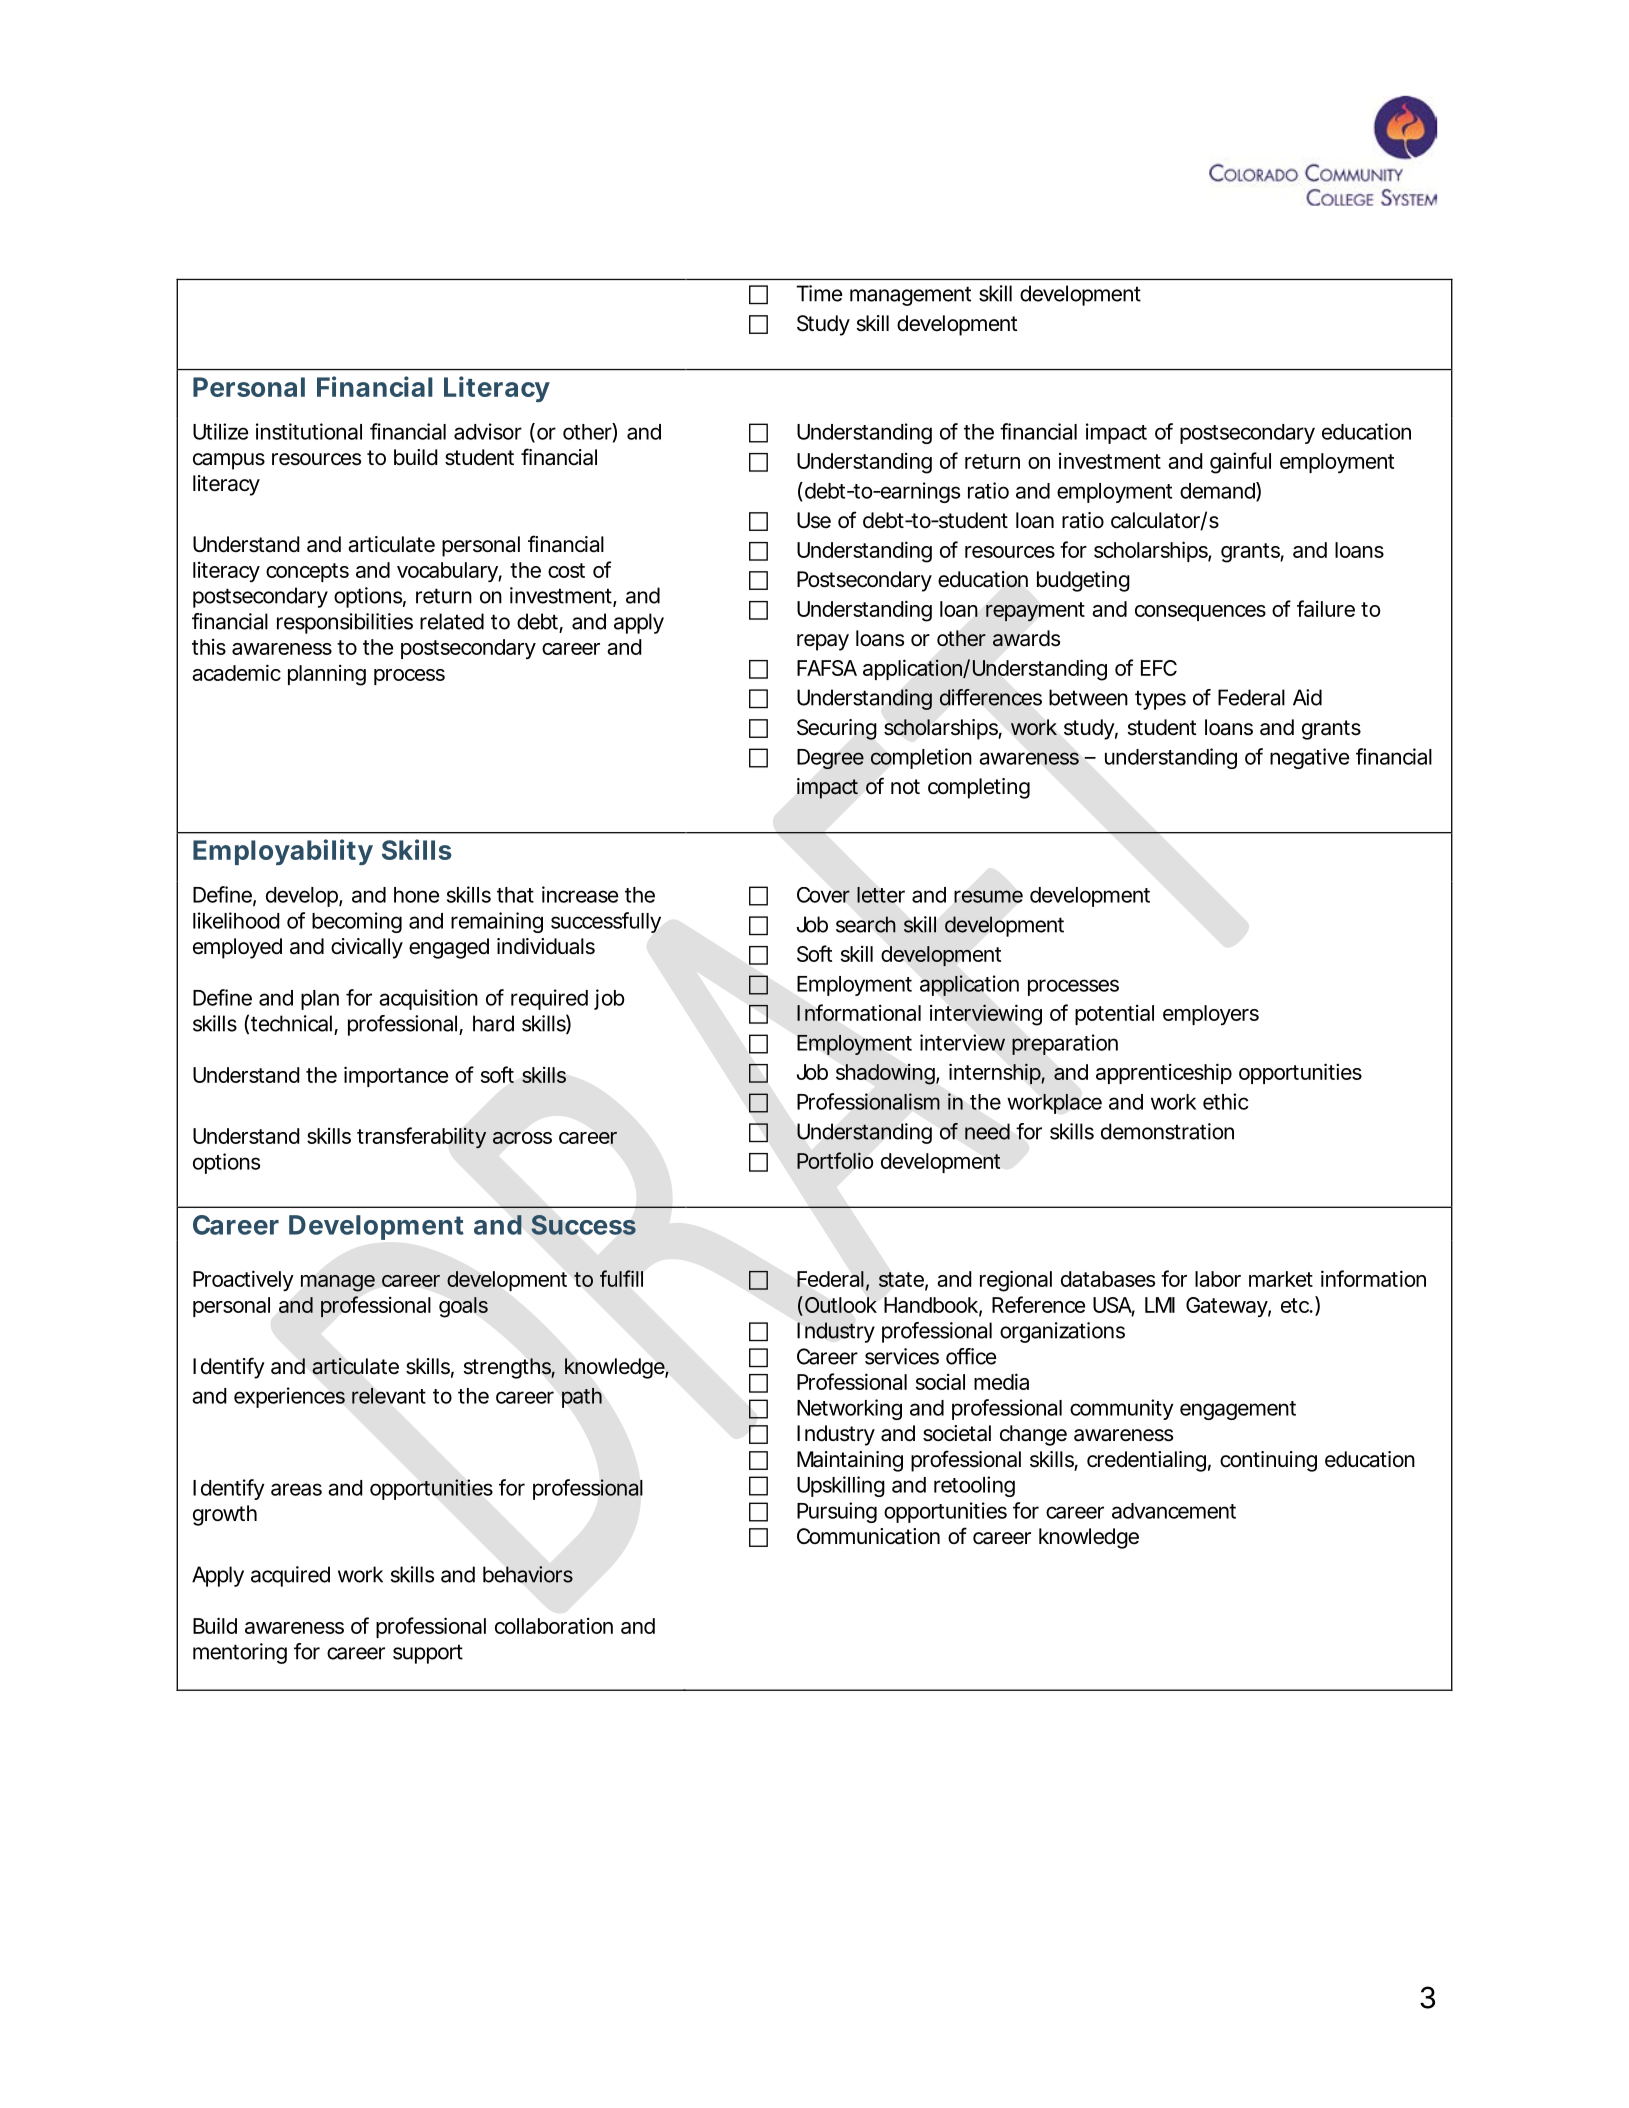 This page has width=1629, height=2108. What do you see at coordinates (835, 1160) in the page?
I see `Portfolio` at bounding box center [835, 1160].
